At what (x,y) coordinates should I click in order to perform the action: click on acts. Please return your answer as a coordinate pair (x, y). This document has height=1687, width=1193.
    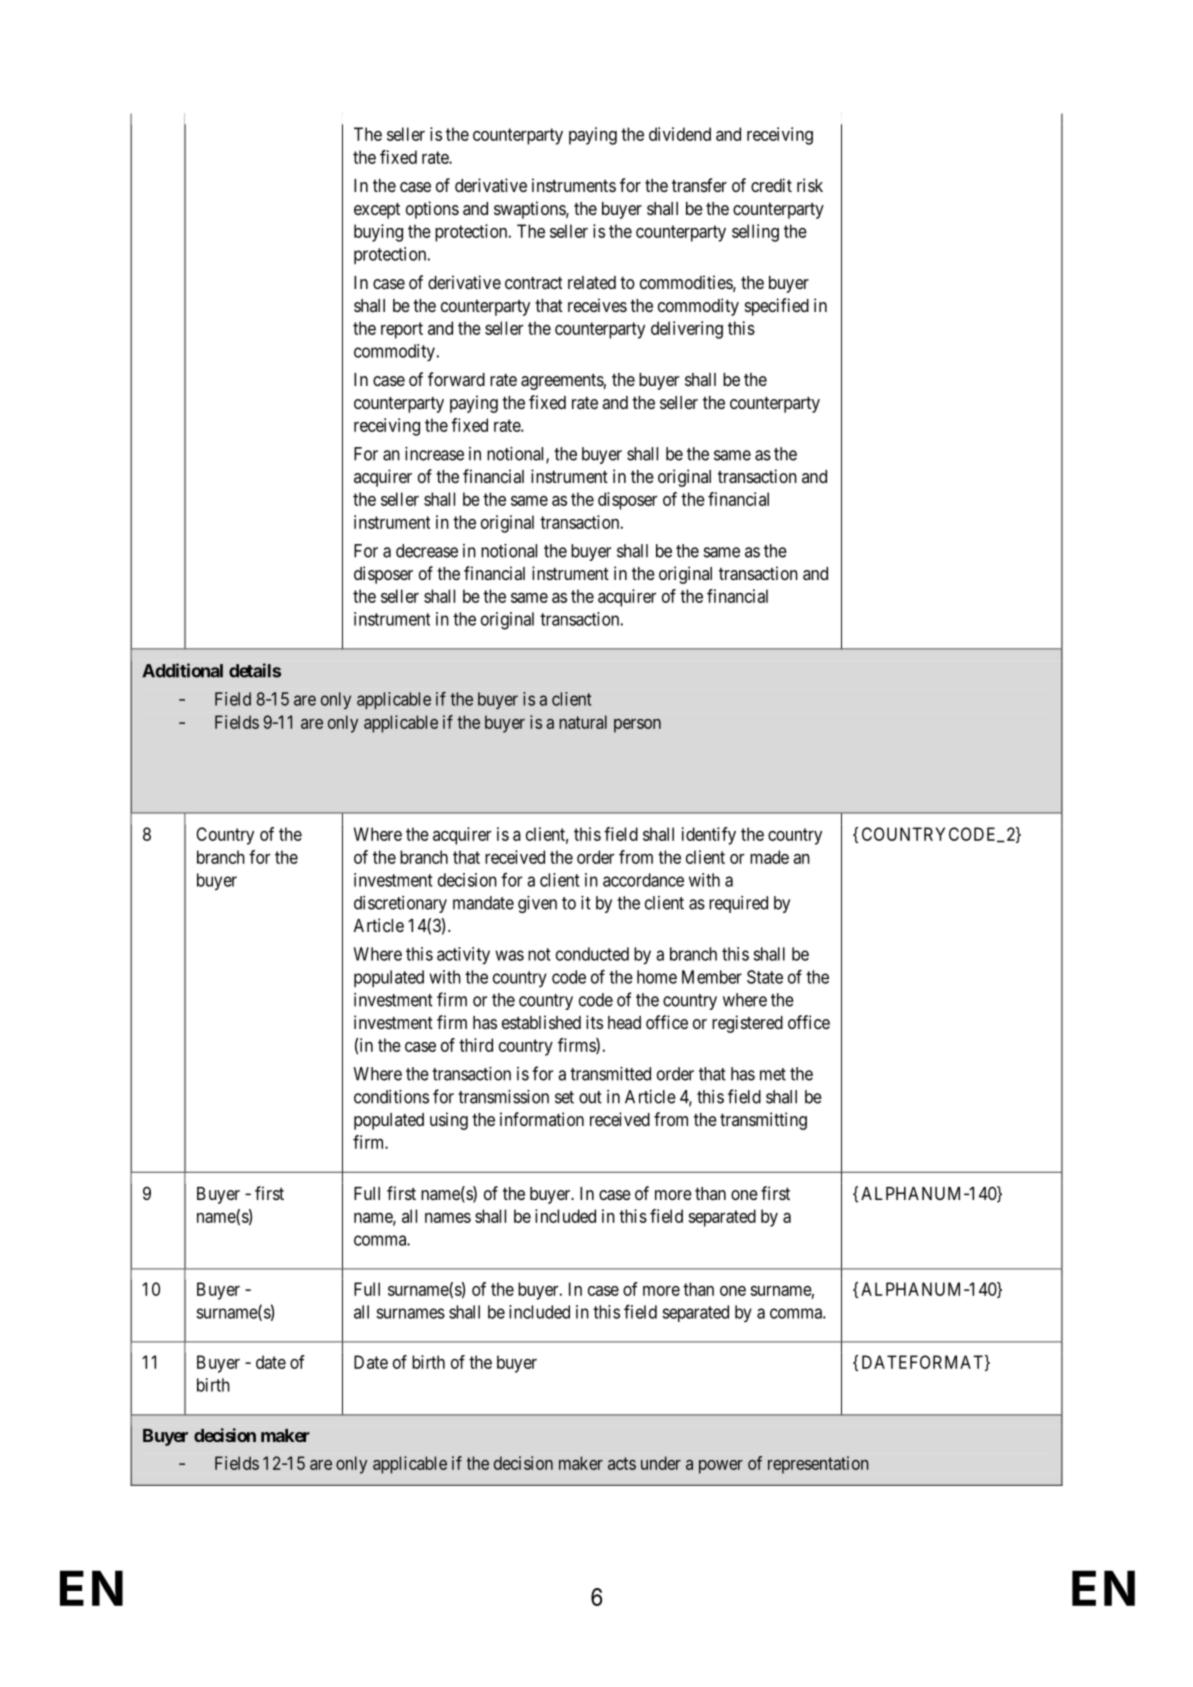
    Looking at the image, I should click on (622, 1463).
